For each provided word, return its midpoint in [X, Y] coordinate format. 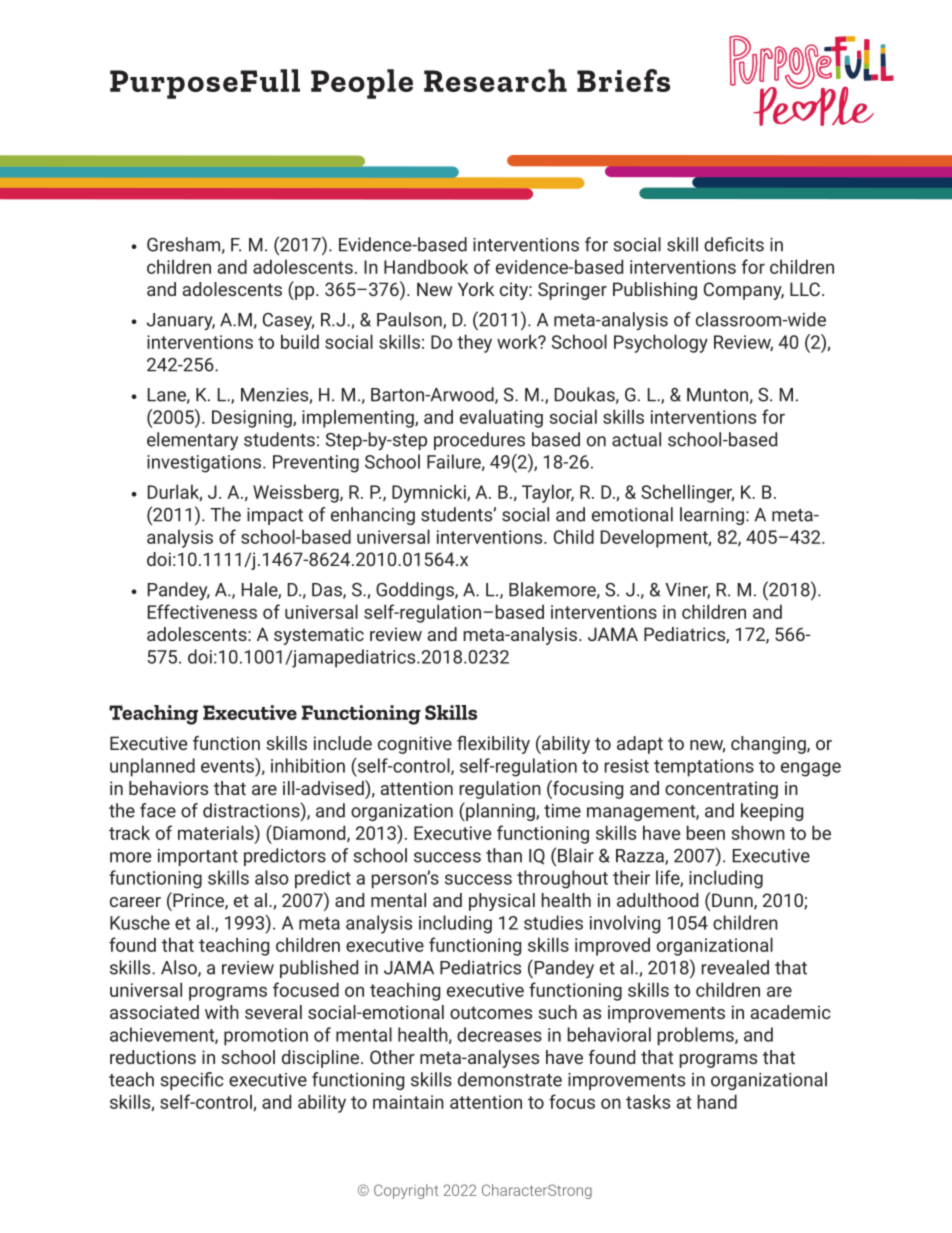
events [228, 765]
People [362, 84]
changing [769, 745]
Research [495, 80]
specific [192, 1081]
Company [744, 291]
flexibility [493, 745]
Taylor [548, 493]
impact [275, 516]
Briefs [623, 80]
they [474, 343]
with [222, 1012]
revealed [735, 967]
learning [712, 516]
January [181, 321]
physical [502, 902]
